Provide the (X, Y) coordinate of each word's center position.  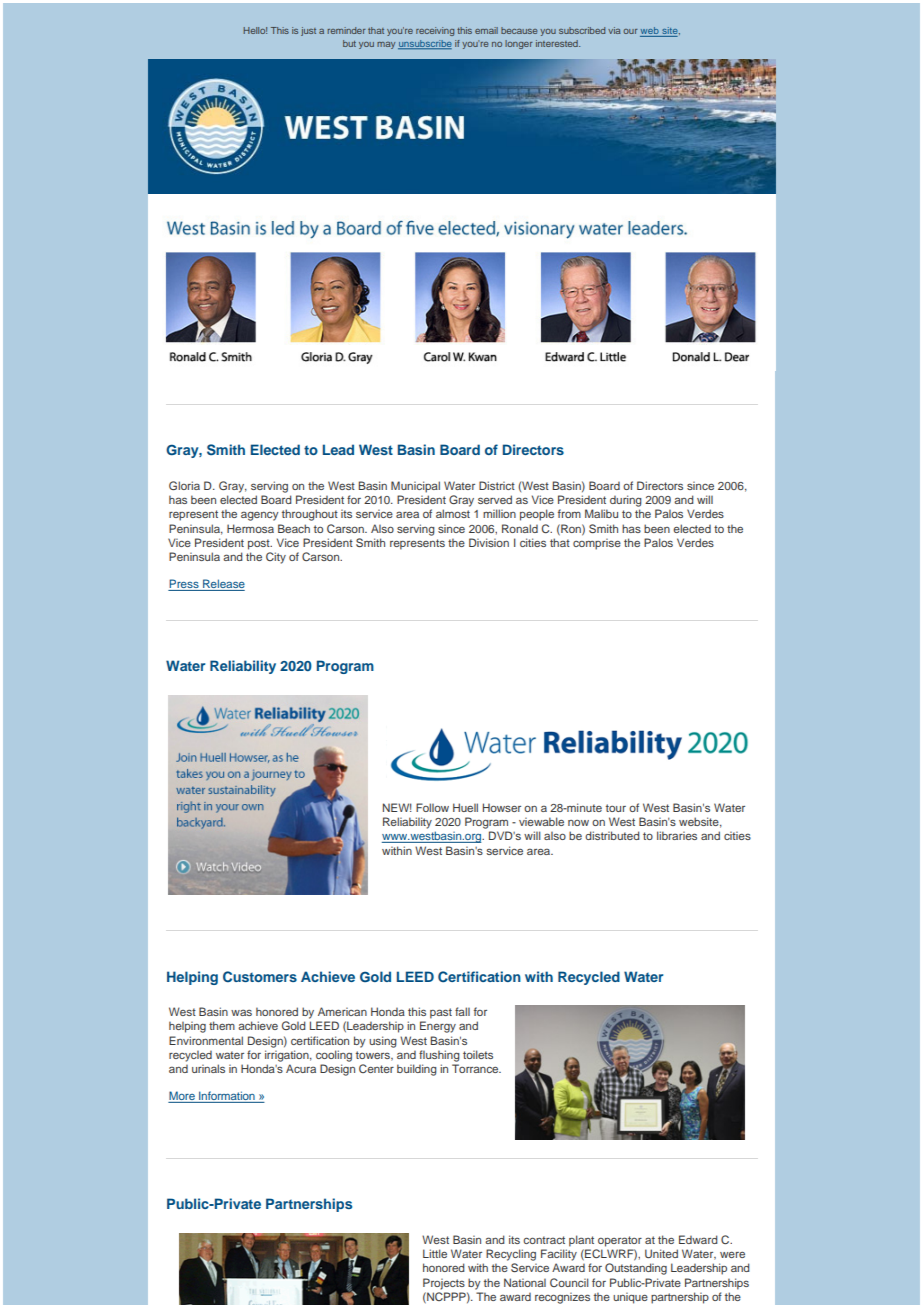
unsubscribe (425, 44)
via (614, 30)
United (661, 1253)
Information (227, 1097)
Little (435, 1253)
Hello (255, 30)
